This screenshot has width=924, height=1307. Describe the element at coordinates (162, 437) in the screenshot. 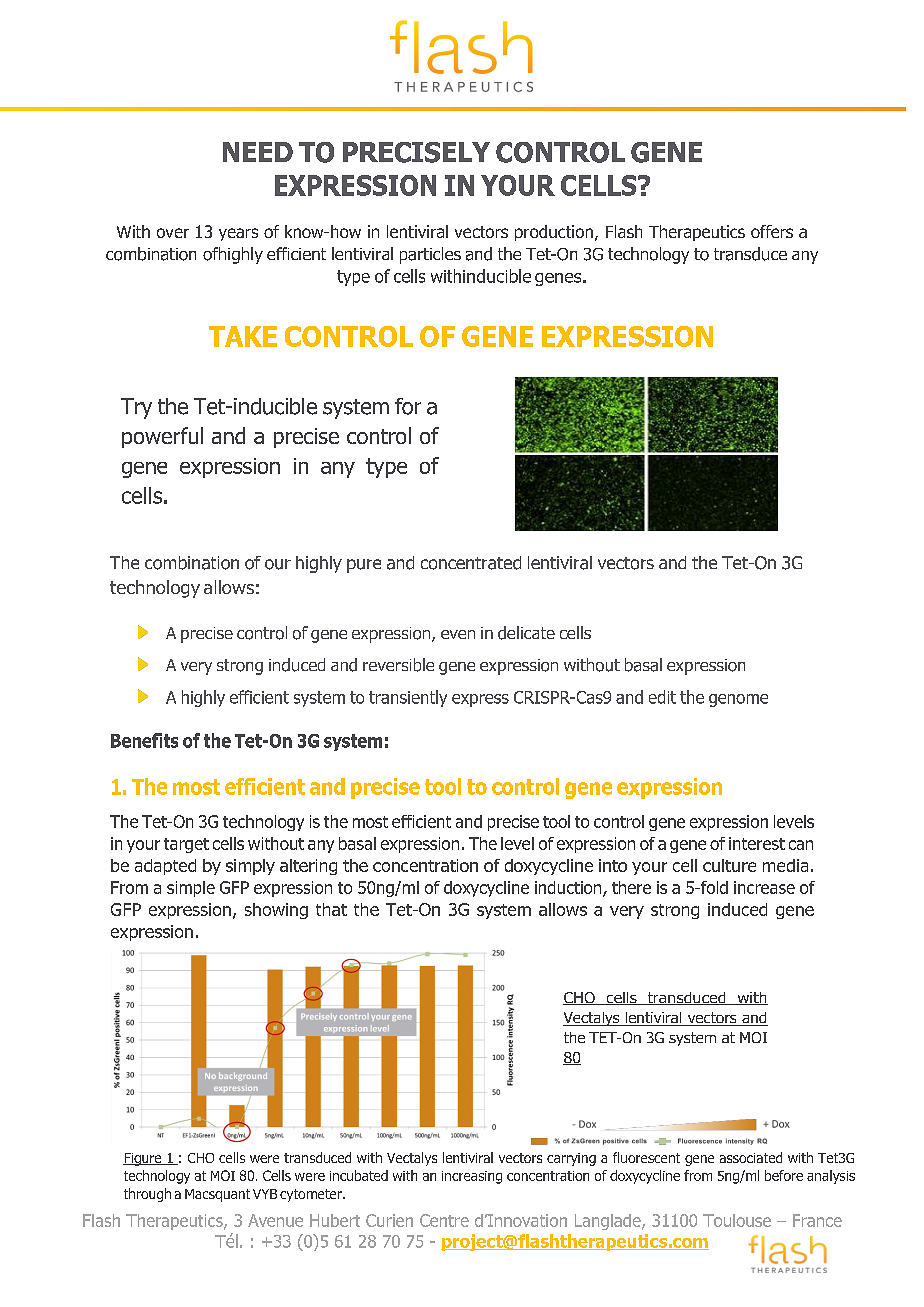

I see `powerful` at that location.
